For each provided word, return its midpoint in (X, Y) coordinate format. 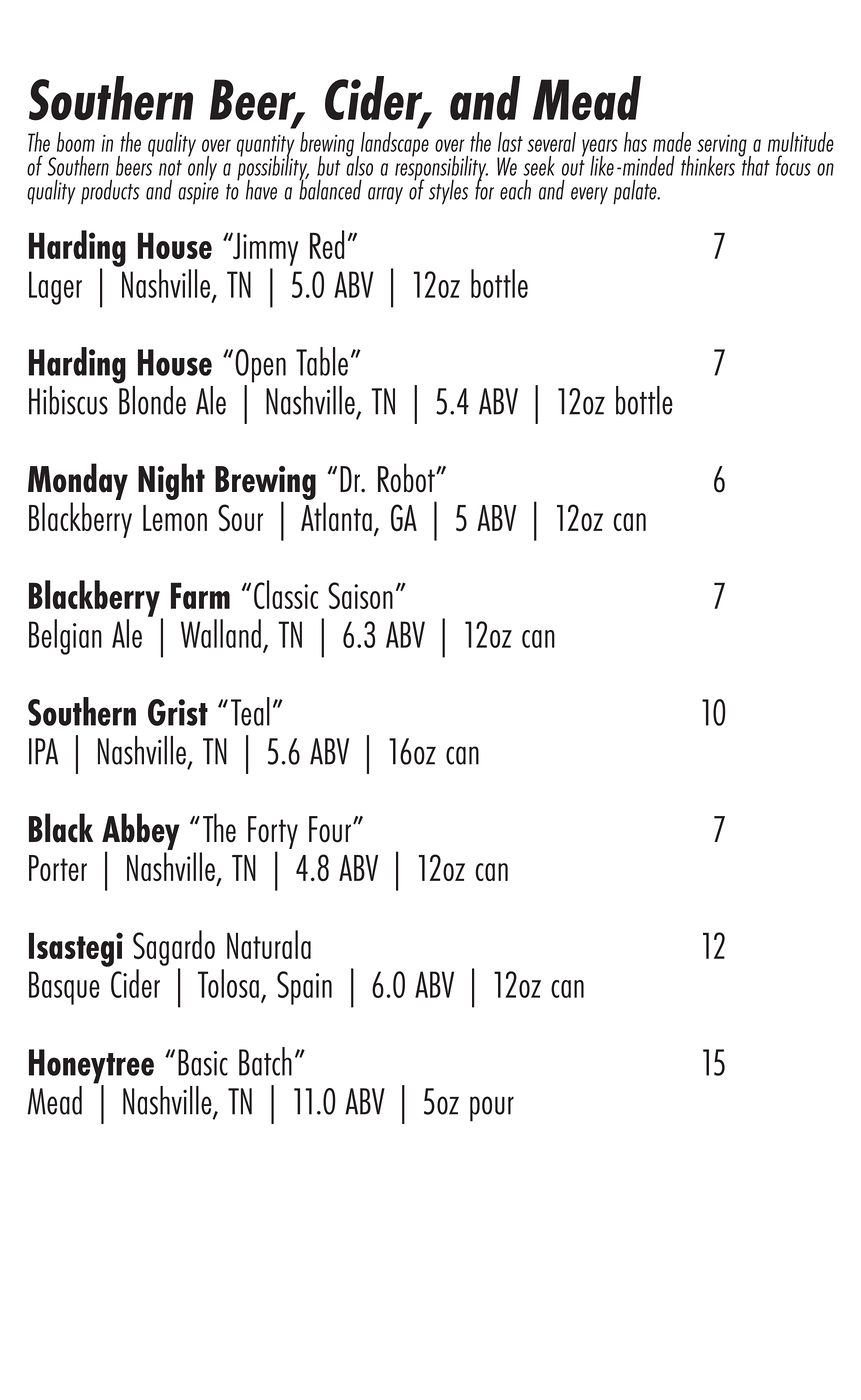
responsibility (441, 168)
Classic (286, 594)
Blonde (151, 399)
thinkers (708, 166)
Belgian (65, 637)
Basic (203, 1062)
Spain (304, 988)
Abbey (141, 832)
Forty (273, 832)
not (170, 168)
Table (322, 361)
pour (492, 1109)
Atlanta (336, 516)
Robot (407, 478)
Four (330, 829)
